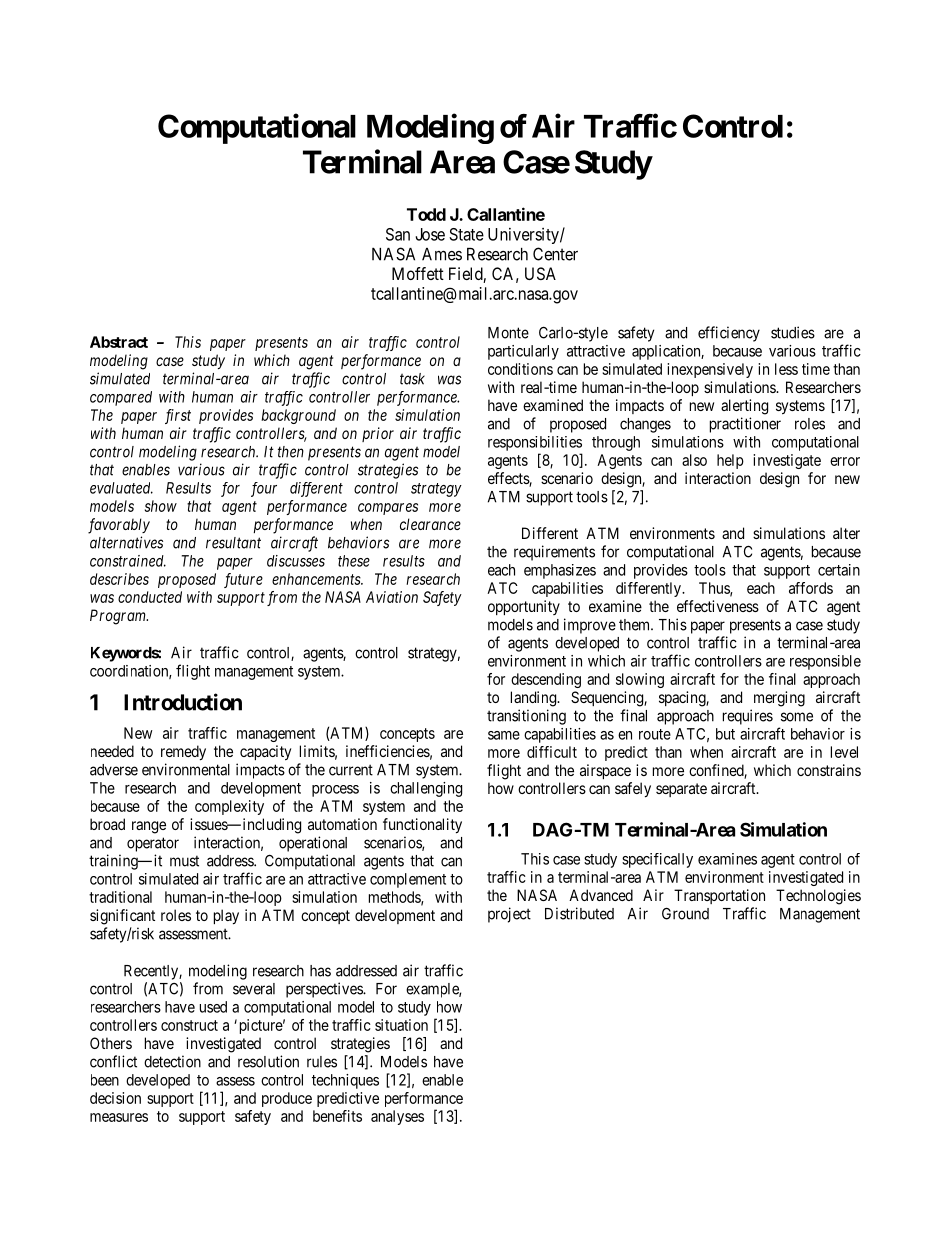 The width and height of the page is (952, 1233). Describe the element at coordinates (793, 332) in the page. I see `studies` at that location.
